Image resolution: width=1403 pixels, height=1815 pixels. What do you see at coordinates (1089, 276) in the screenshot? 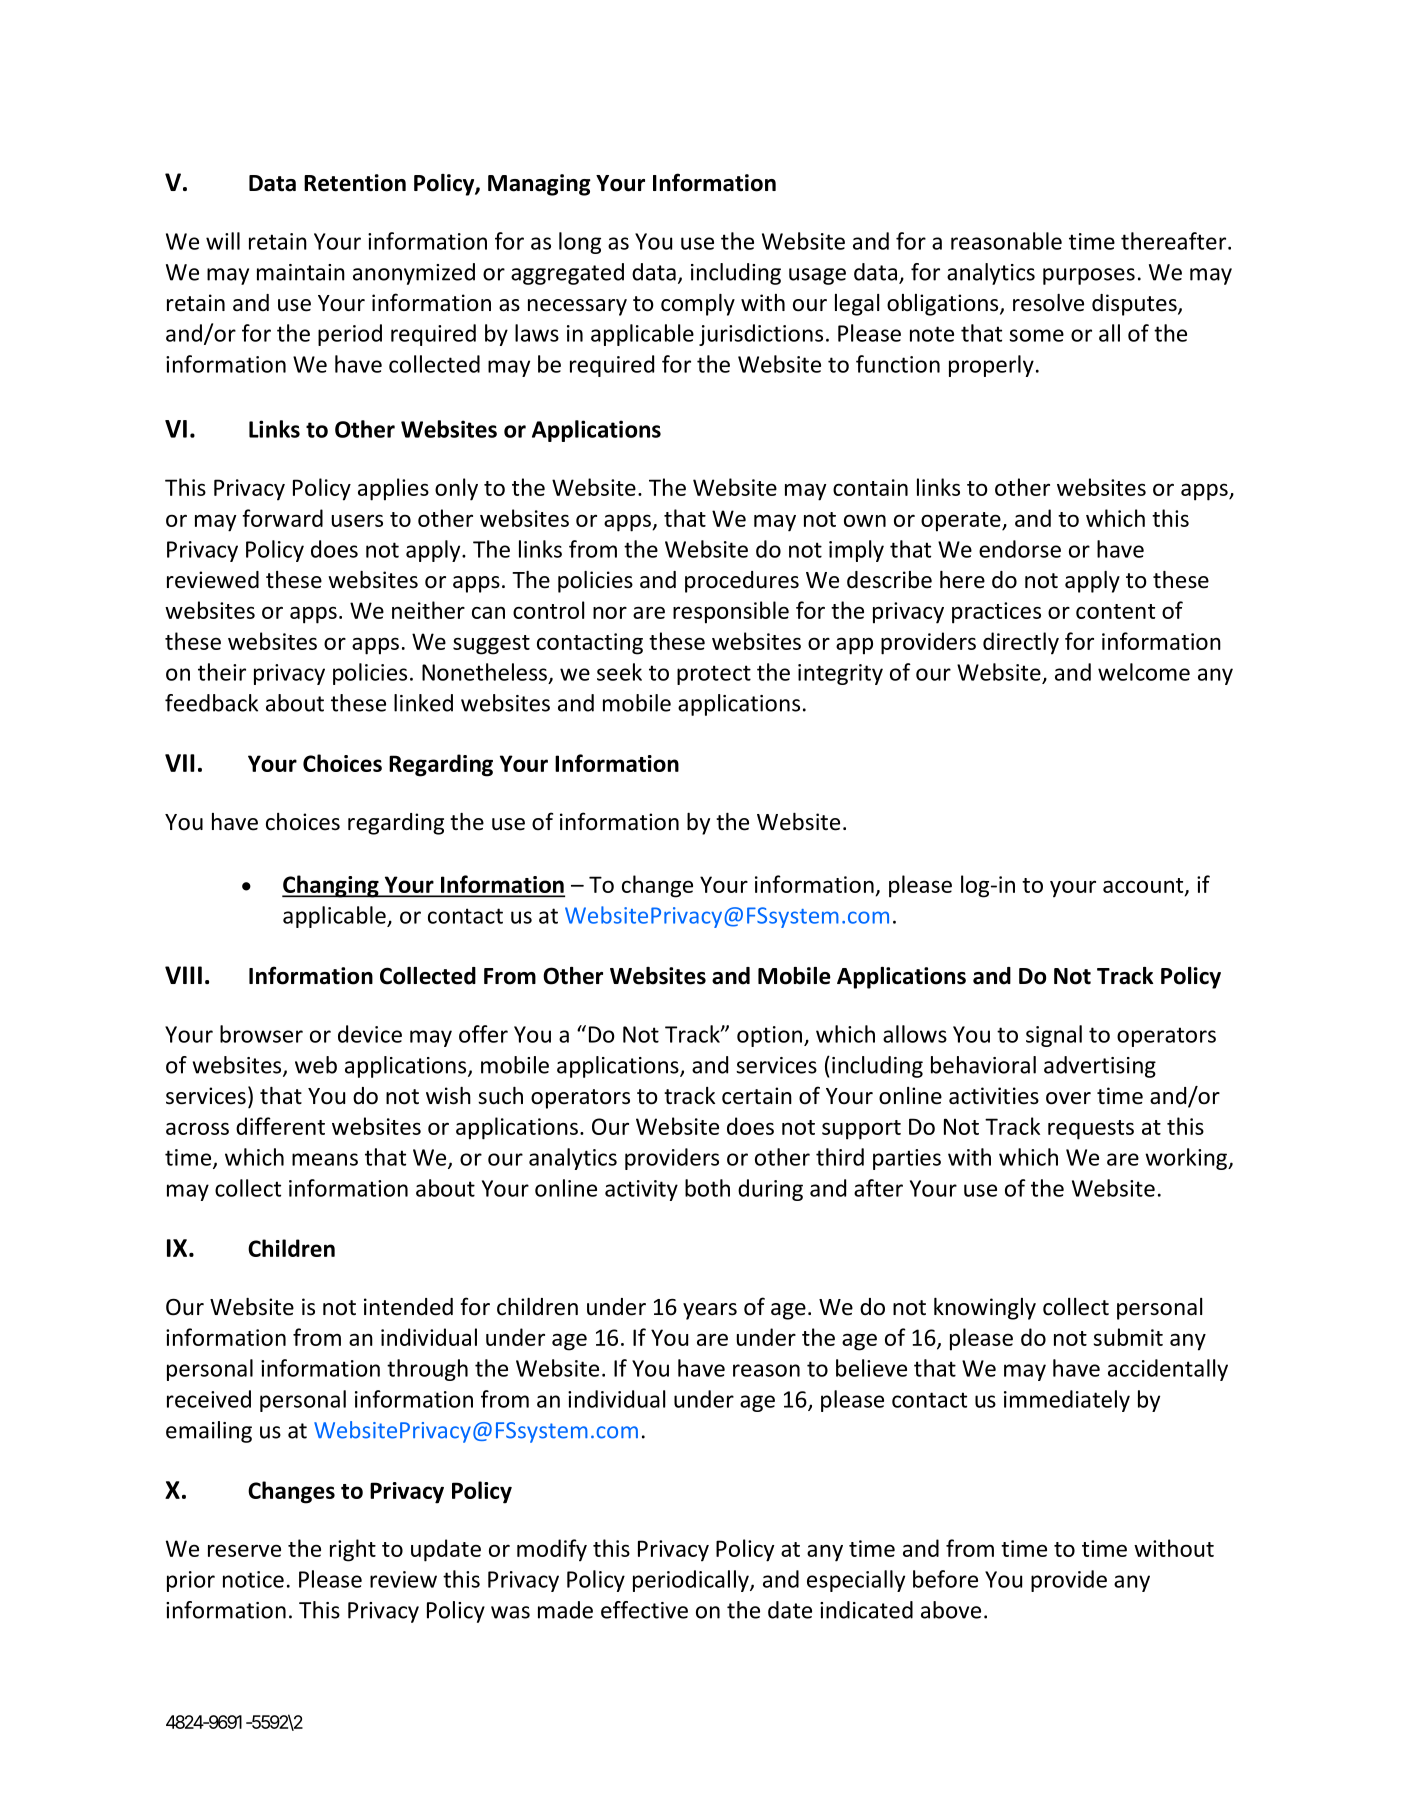
I see `purposes` at bounding box center [1089, 276].
